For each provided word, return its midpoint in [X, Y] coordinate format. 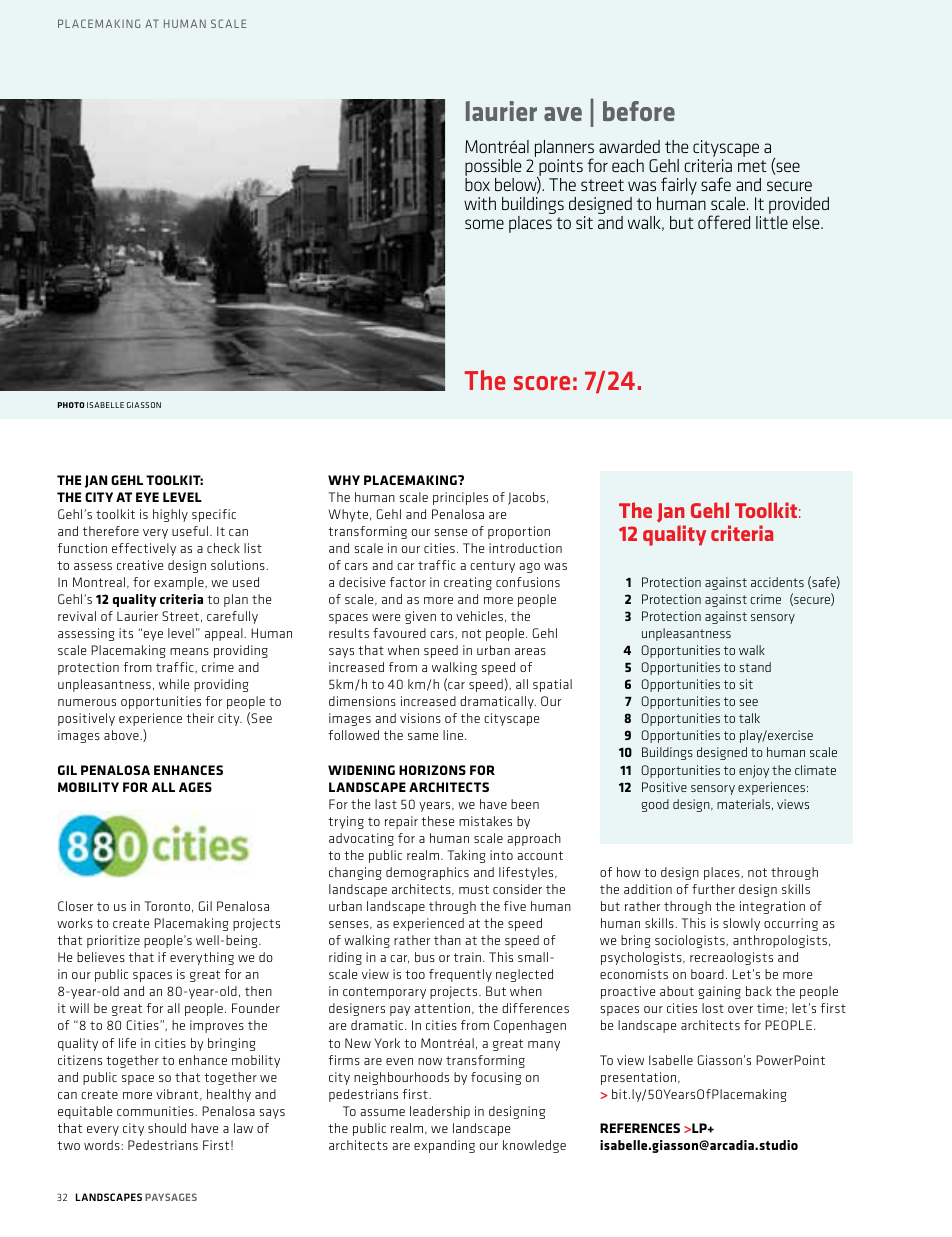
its [126, 633]
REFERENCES [640, 1128]
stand [755, 667]
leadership [440, 1112]
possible [493, 169]
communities [156, 1111]
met [752, 166]
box [477, 184]
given [420, 617]
